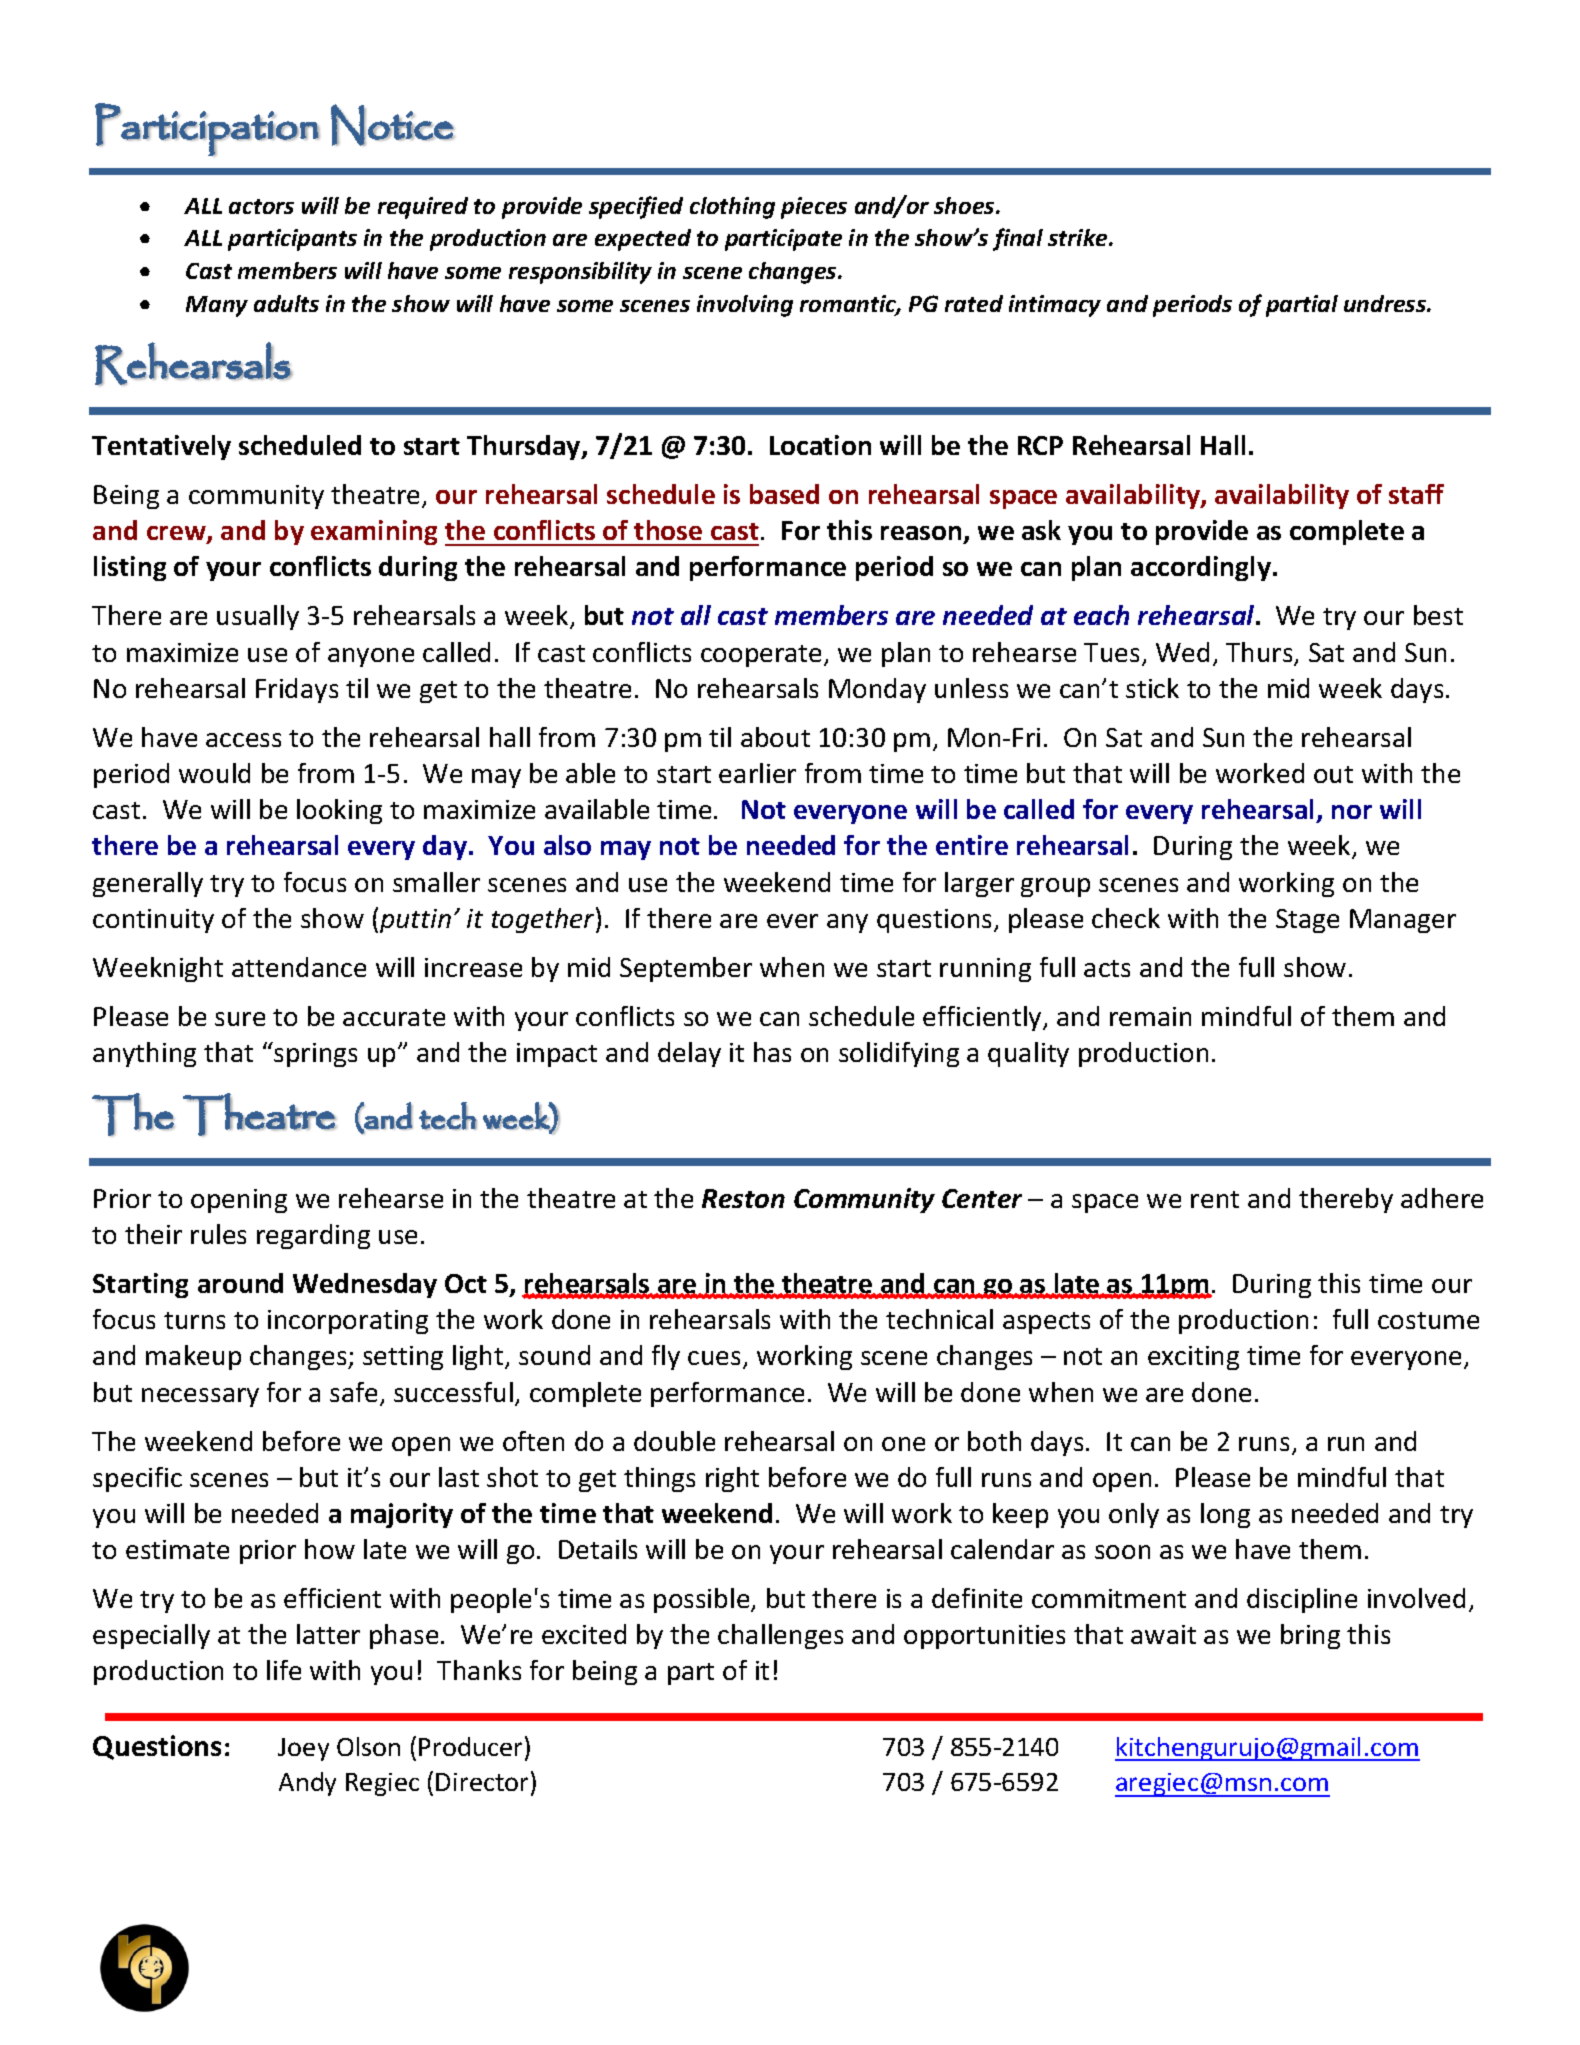 Image resolution: width=1580 pixels, height=2045 pixels. What do you see at coordinates (814, 208) in the document?
I see `pieces` at bounding box center [814, 208].
